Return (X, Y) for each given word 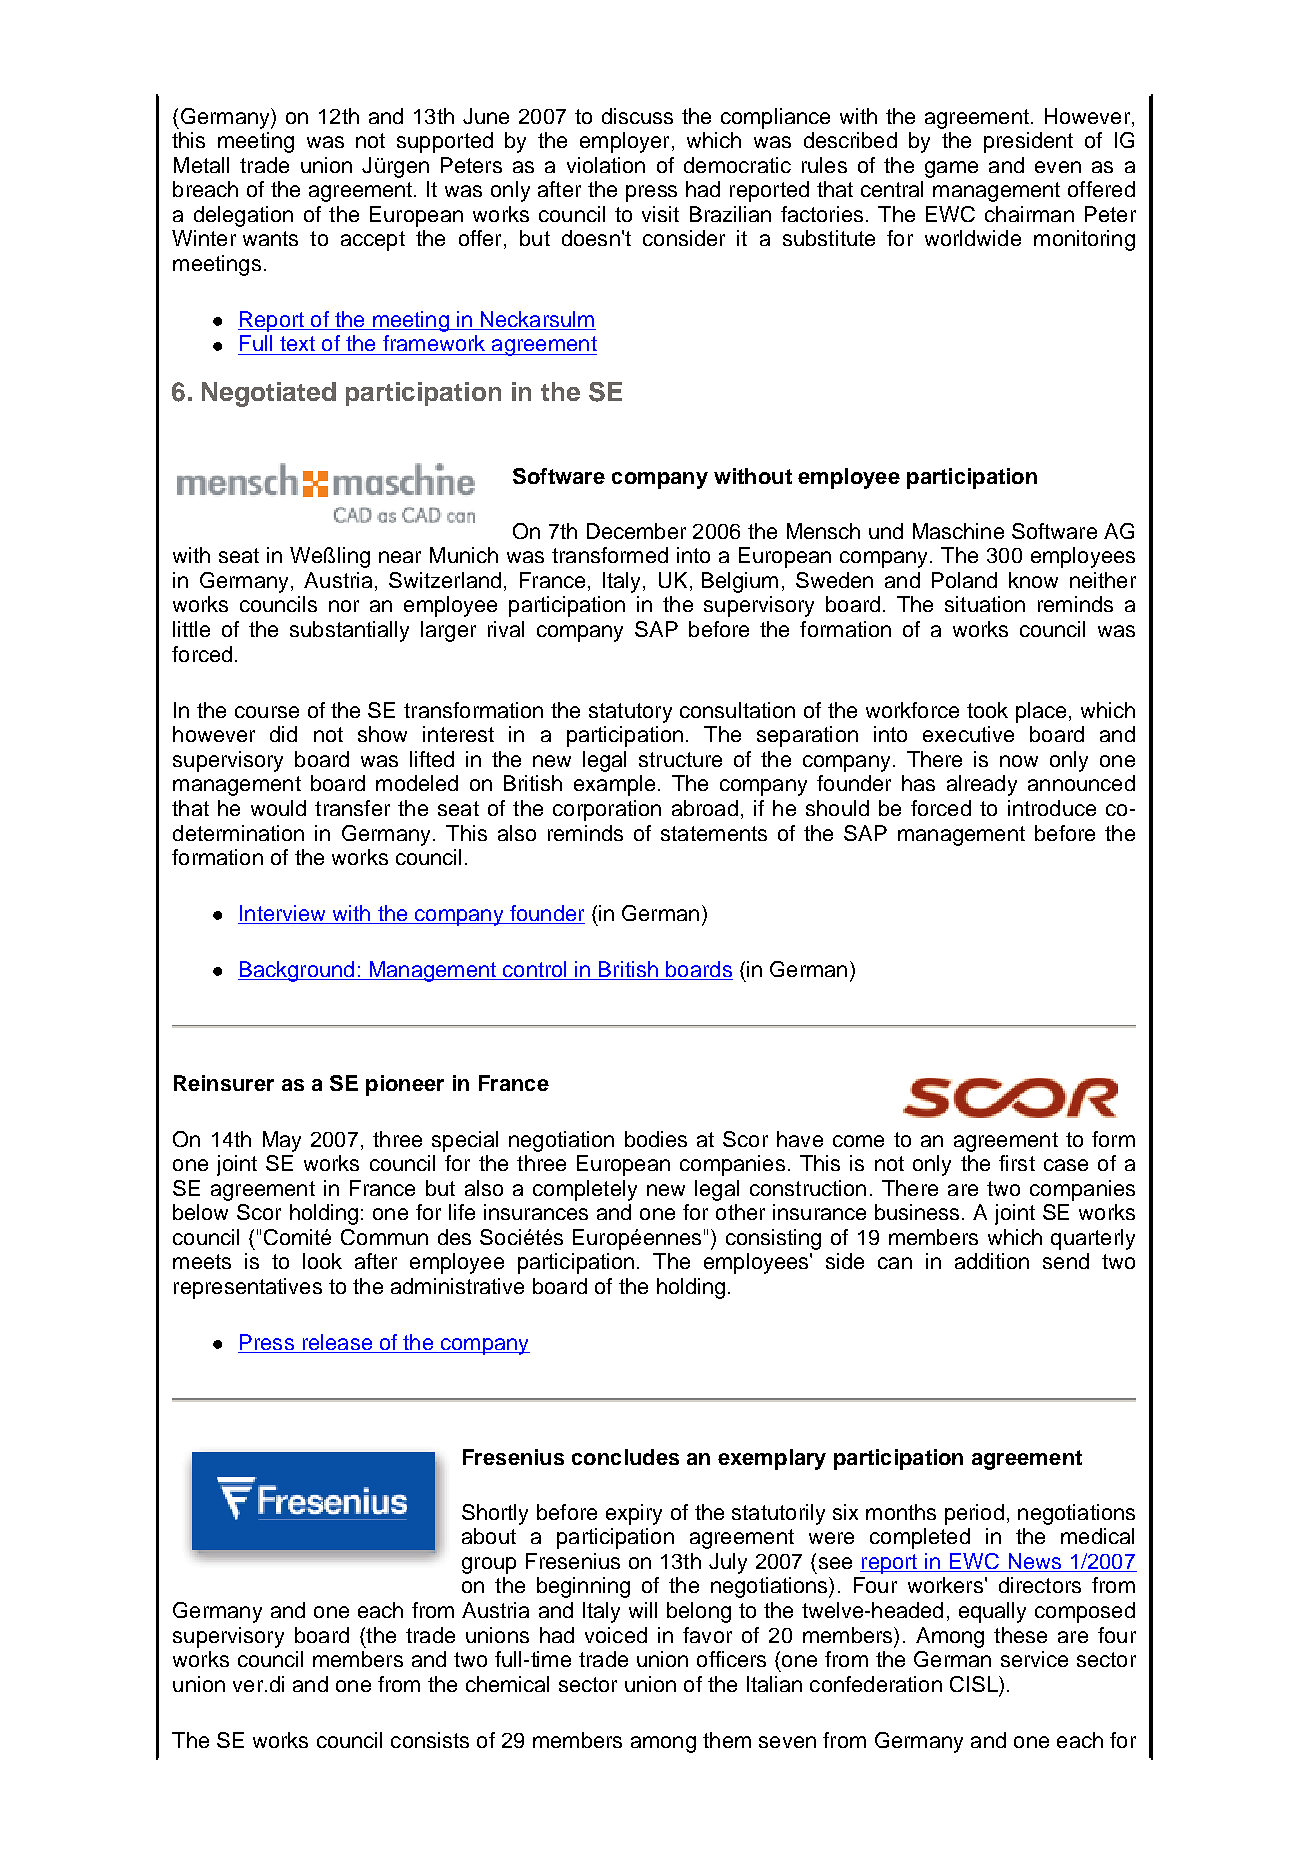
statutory (630, 713)
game (951, 169)
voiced (616, 1635)
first (1017, 1163)
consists (430, 1740)
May (282, 1141)
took (987, 710)
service (1034, 1659)
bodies (656, 1139)
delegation (243, 216)
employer (624, 142)
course (267, 712)
